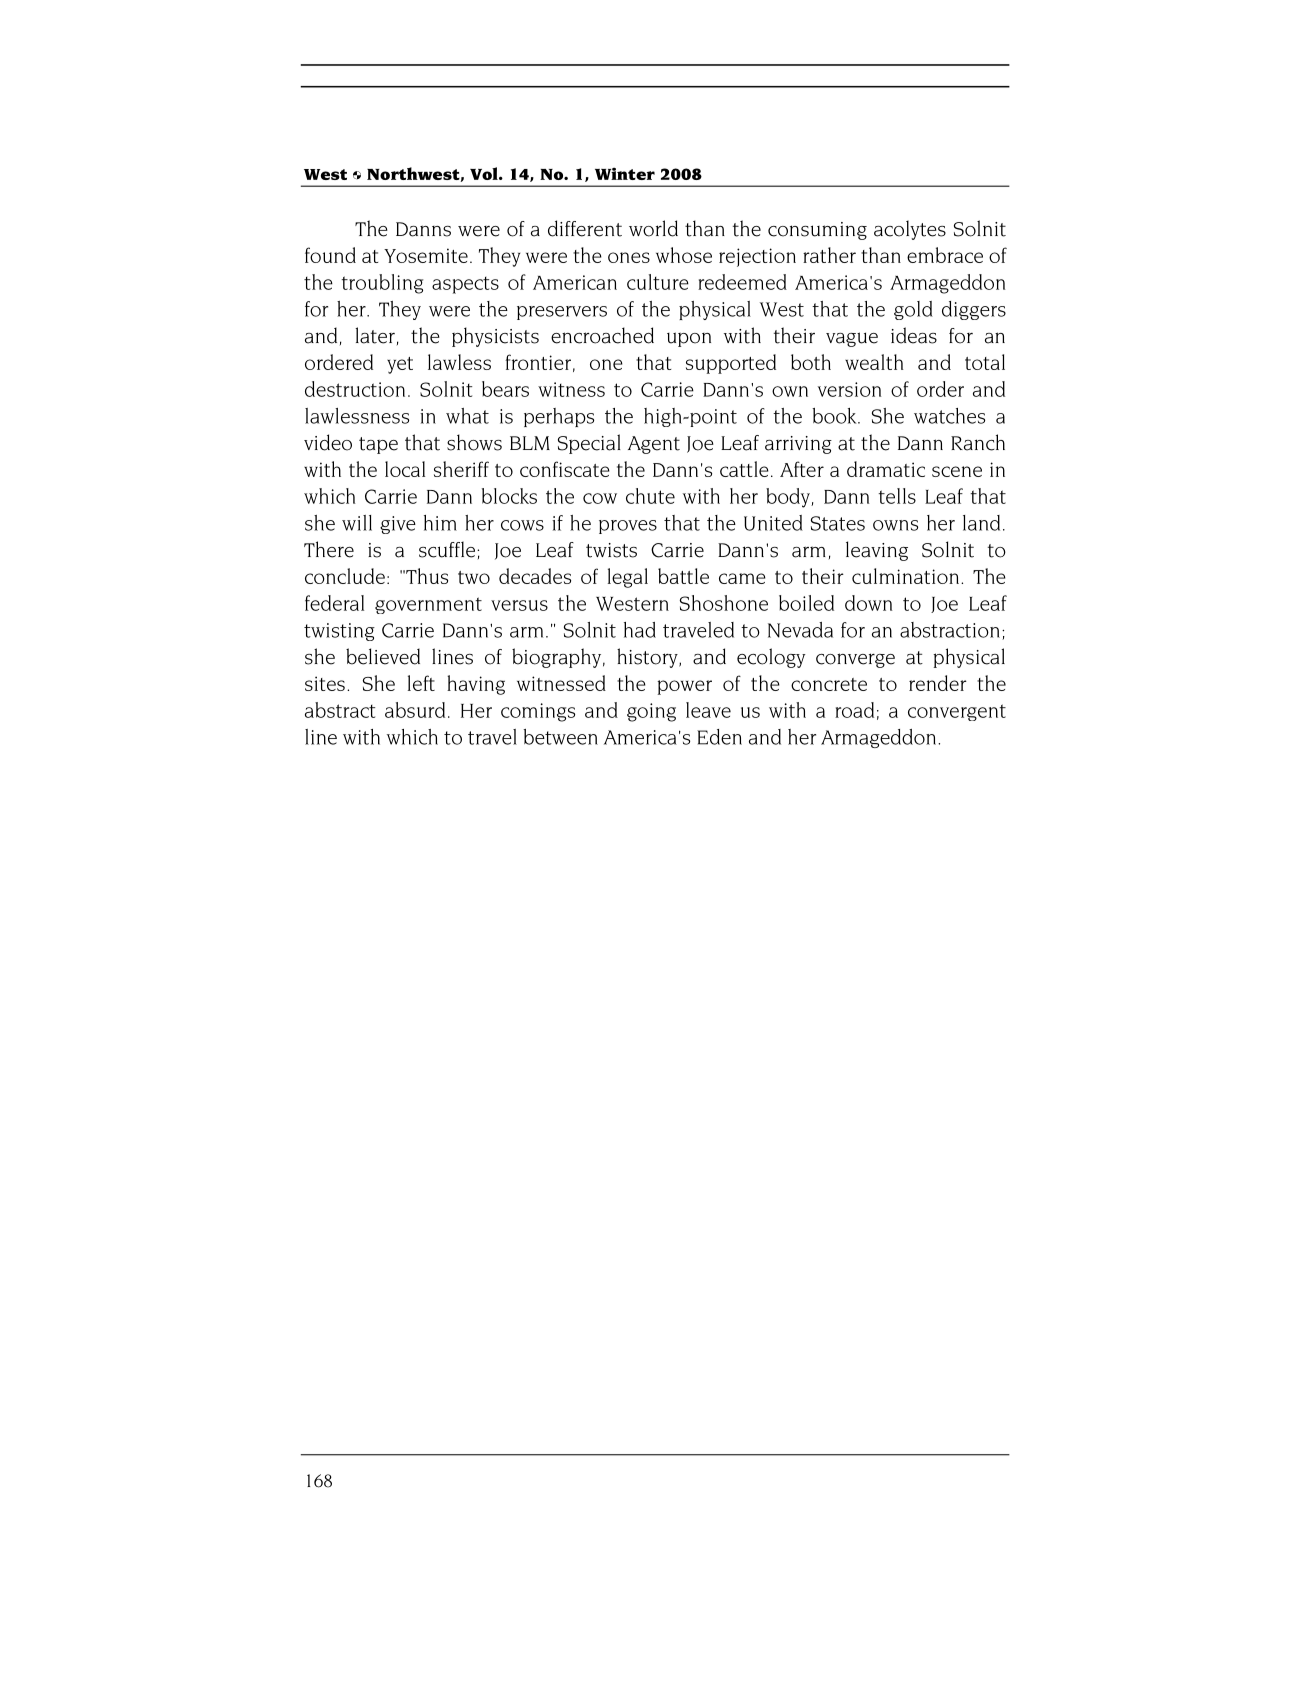 The height and width of the screenshot is (1695, 1310). I want to click on Agent, so click(654, 445).
